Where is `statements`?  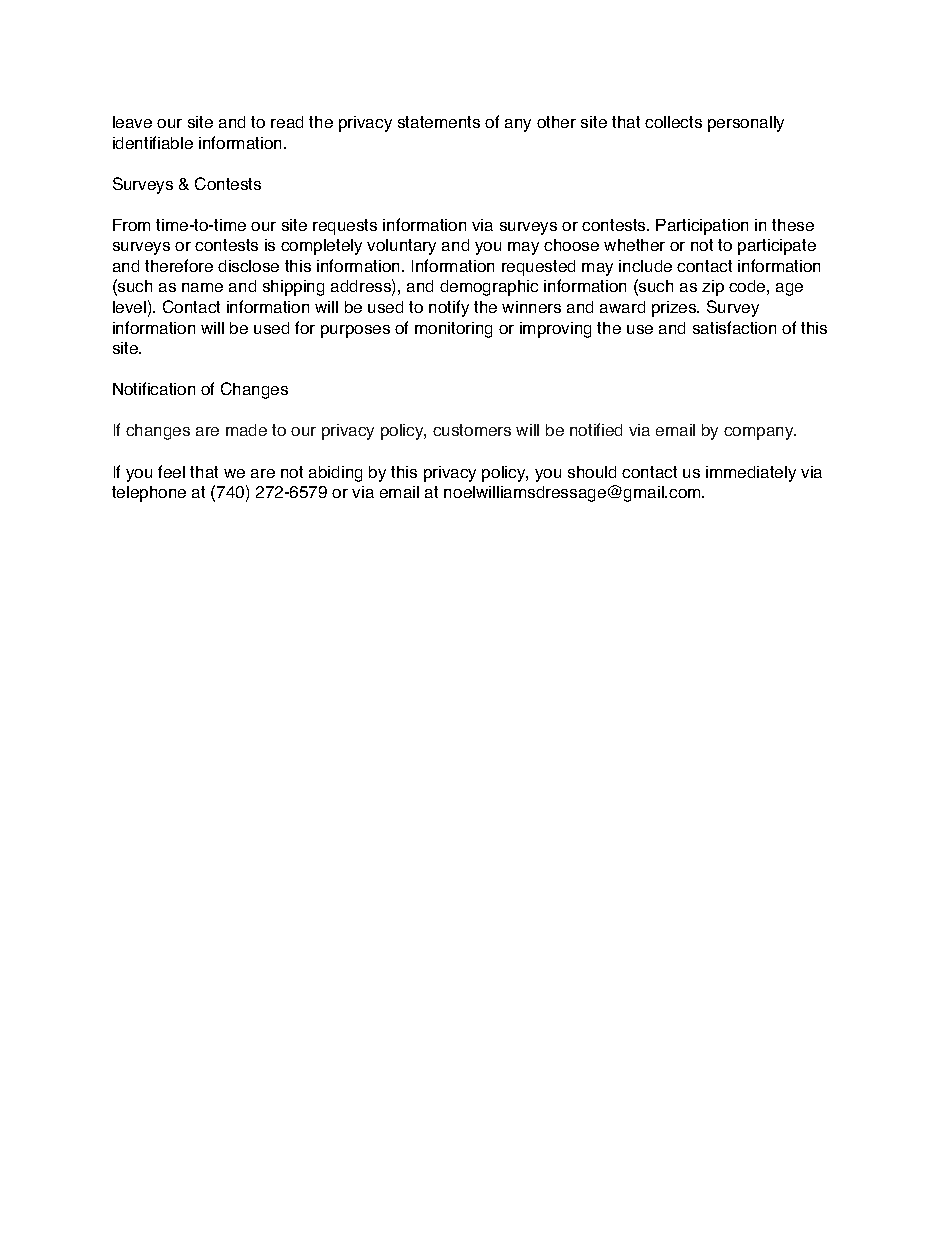 statements is located at coordinates (439, 122).
